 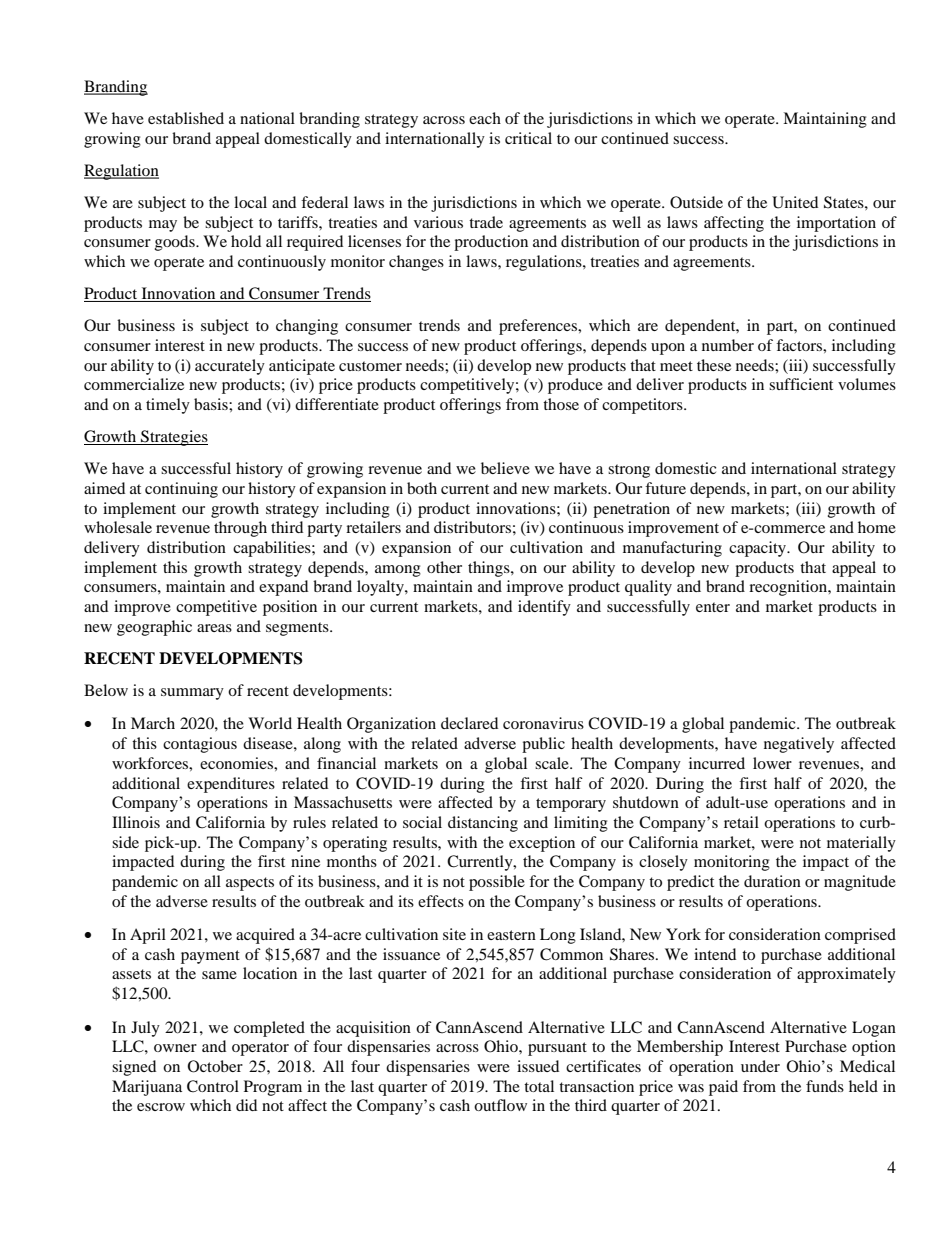 I want to click on enter, so click(x=713, y=607).
